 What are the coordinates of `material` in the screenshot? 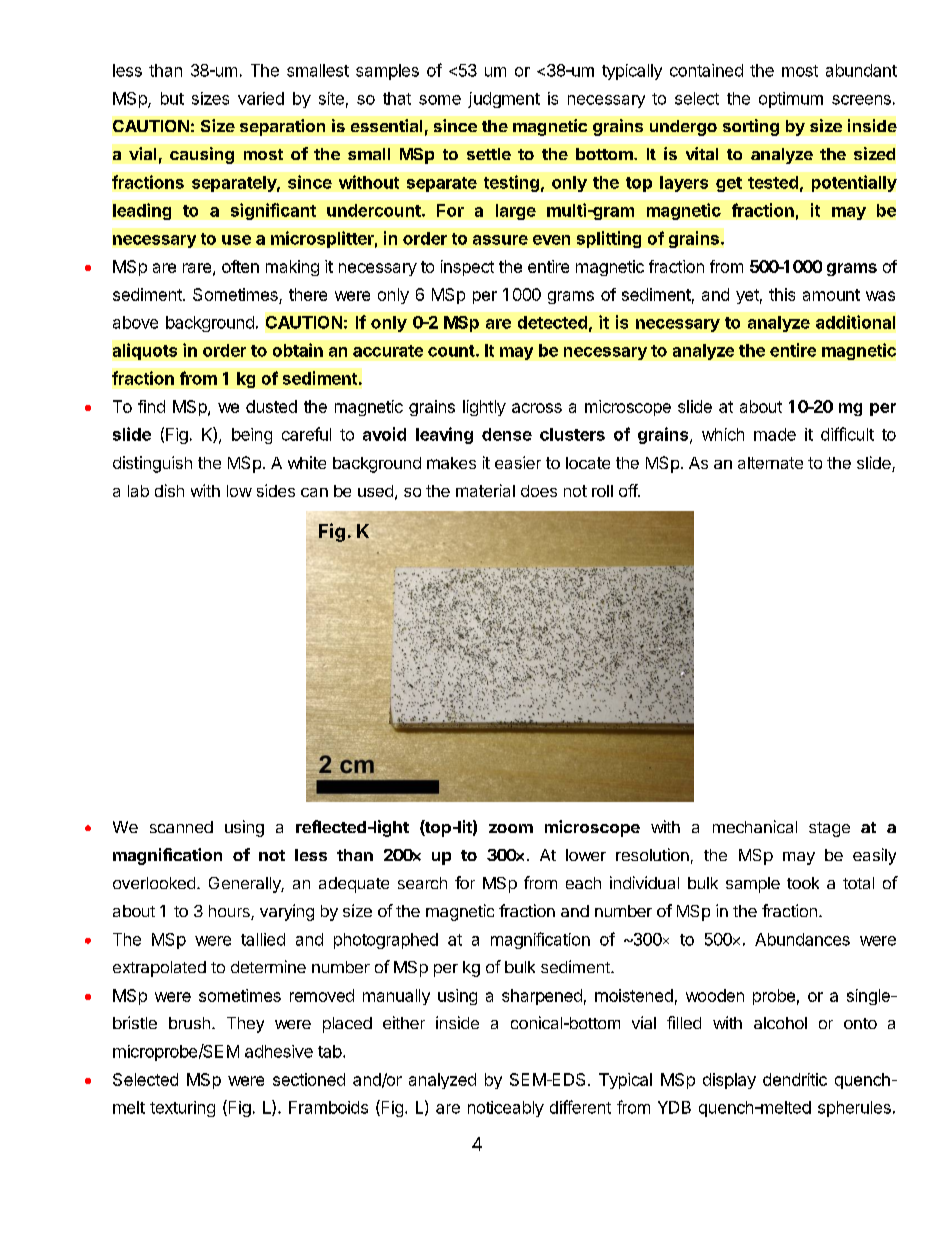 It's located at (485, 490).
